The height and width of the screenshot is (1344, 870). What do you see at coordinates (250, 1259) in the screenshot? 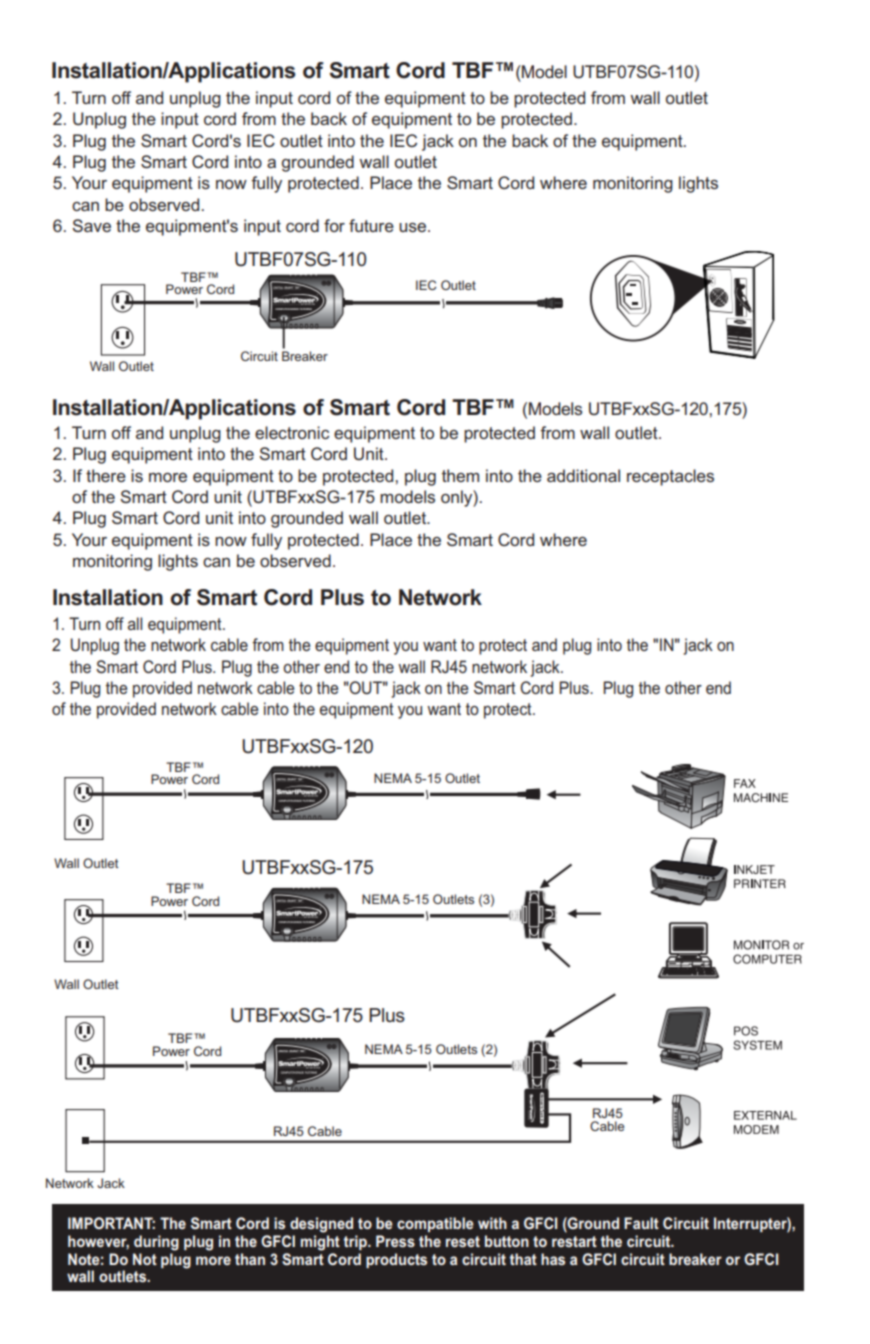
I see `than` at bounding box center [250, 1259].
